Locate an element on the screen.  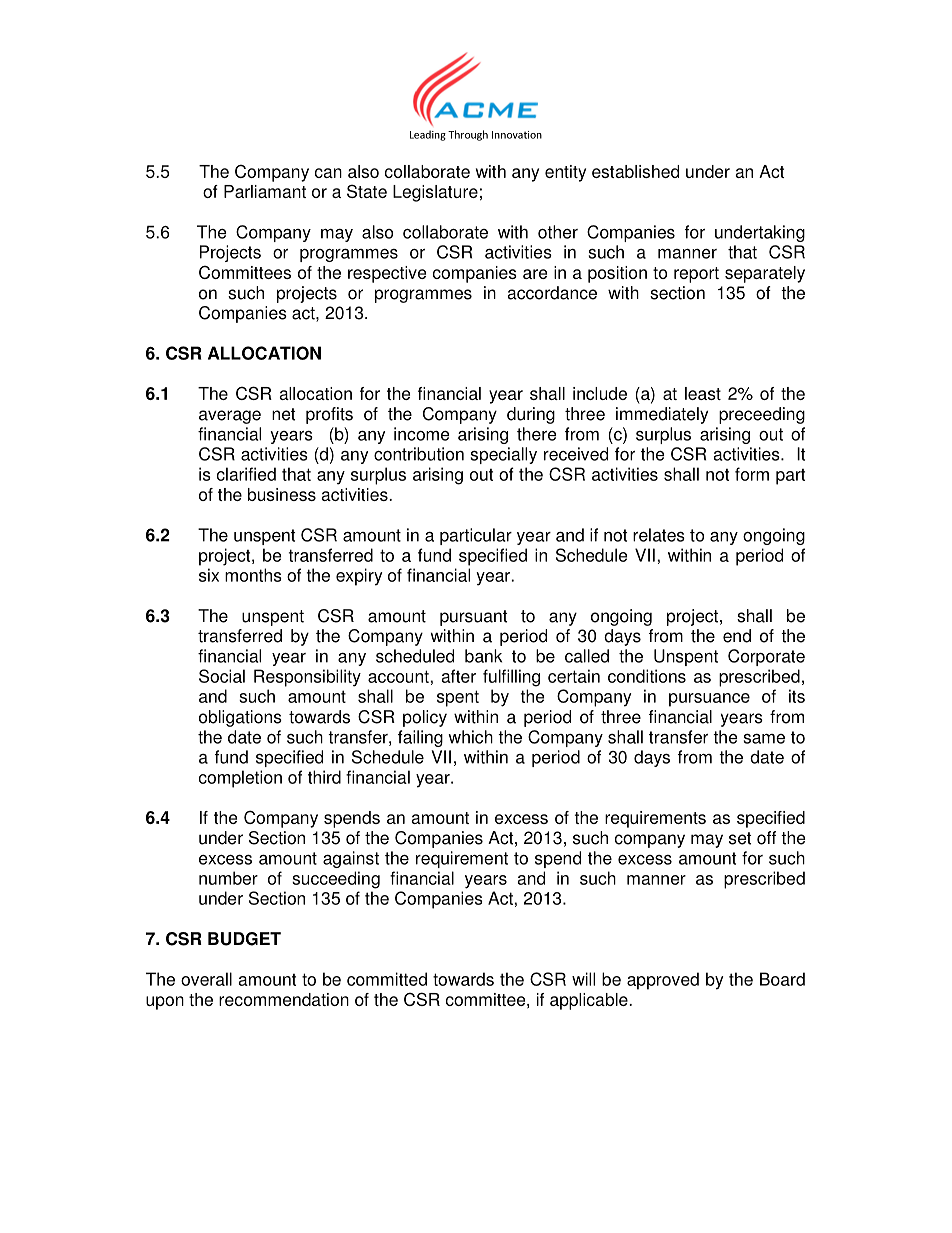
approved is located at coordinates (663, 981).
